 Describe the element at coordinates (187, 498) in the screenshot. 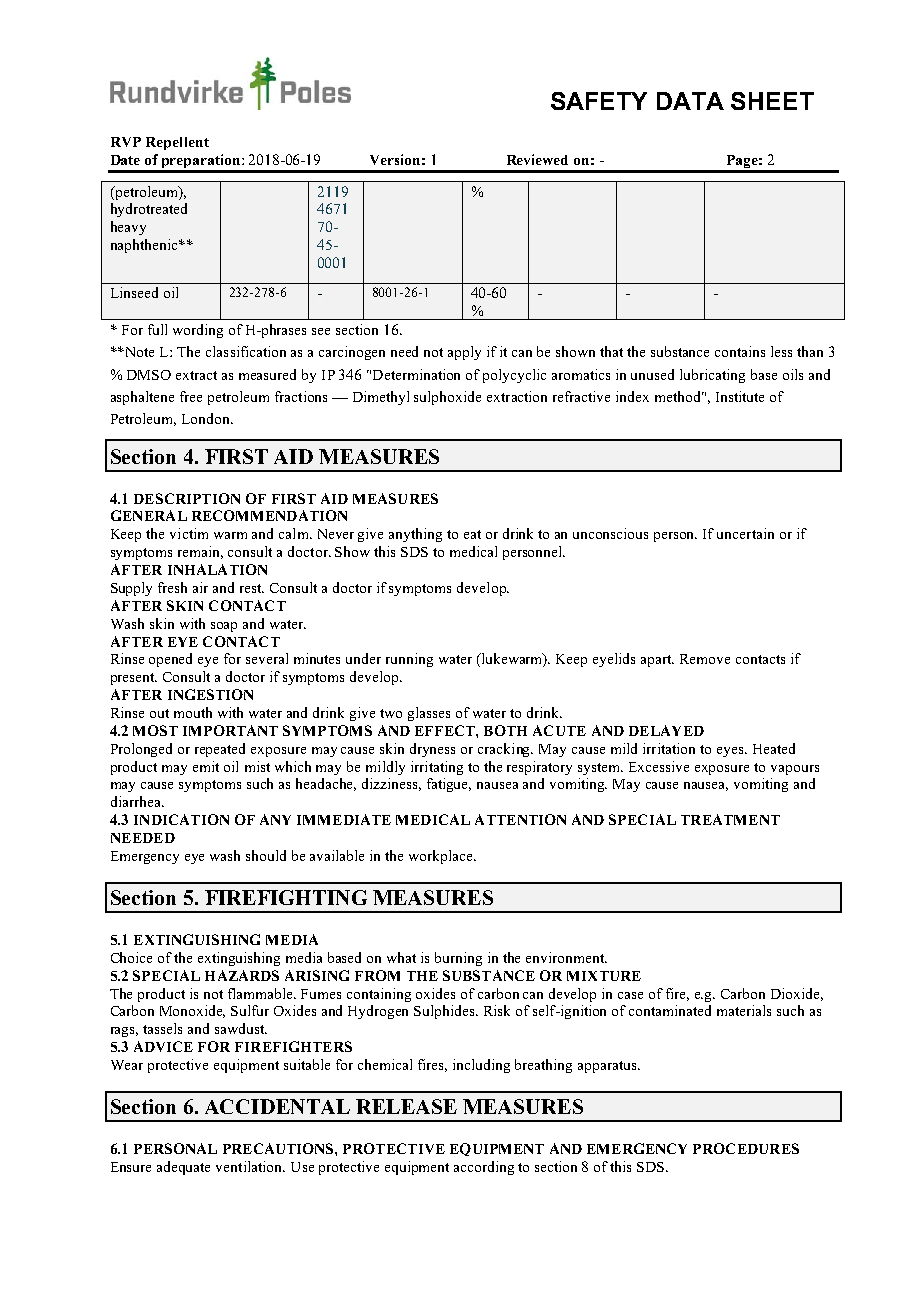

I see `DESCRIPTION` at that location.
